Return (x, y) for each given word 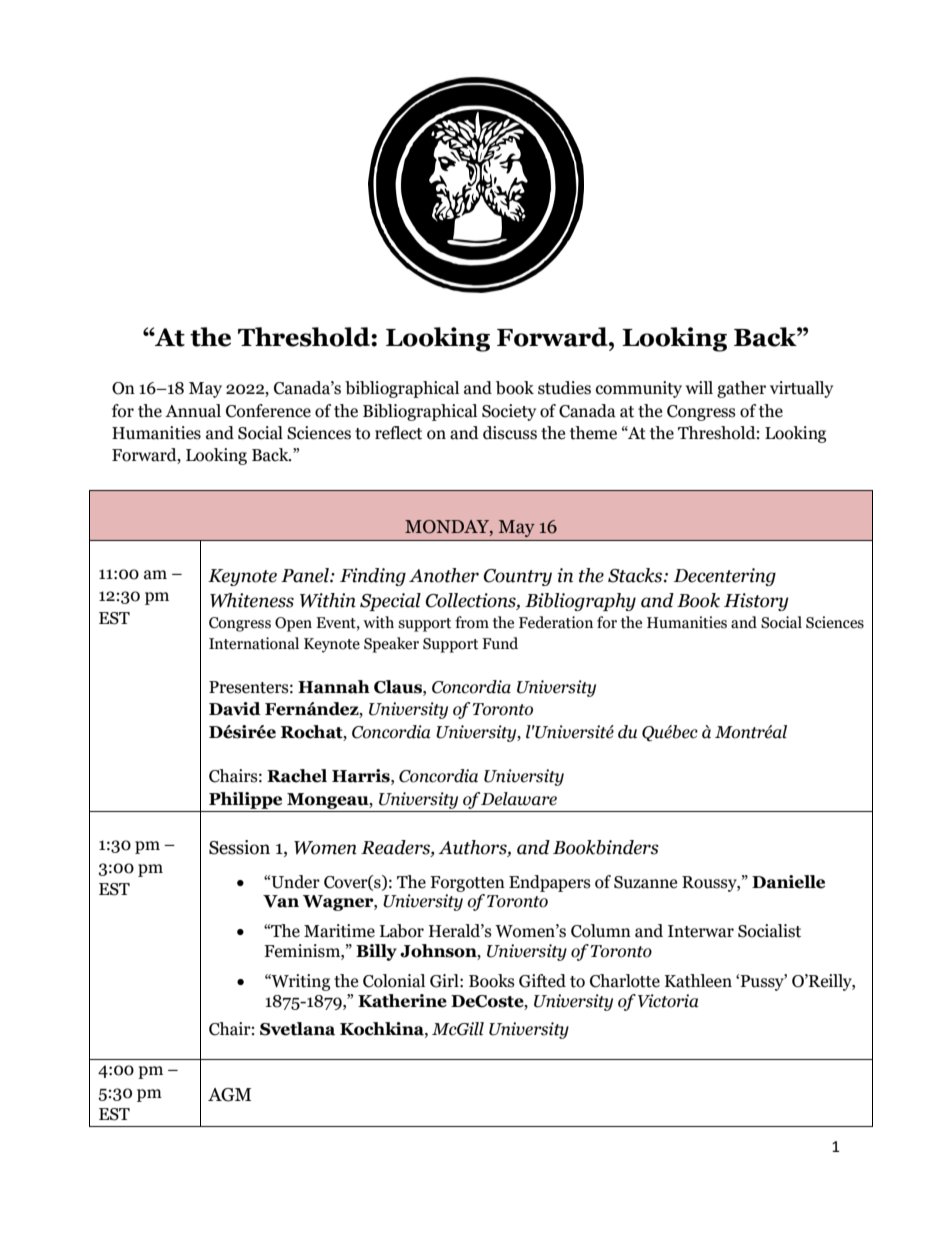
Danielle (788, 882)
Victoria (668, 1001)
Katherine (402, 1001)
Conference (268, 411)
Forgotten (467, 884)
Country (517, 577)
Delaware (519, 799)
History (756, 602)
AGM (229, 1095)
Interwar (701, 931)
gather (741, 389)
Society (509, 412)
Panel (306, 575)
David (235, 709)
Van (281, 901)
